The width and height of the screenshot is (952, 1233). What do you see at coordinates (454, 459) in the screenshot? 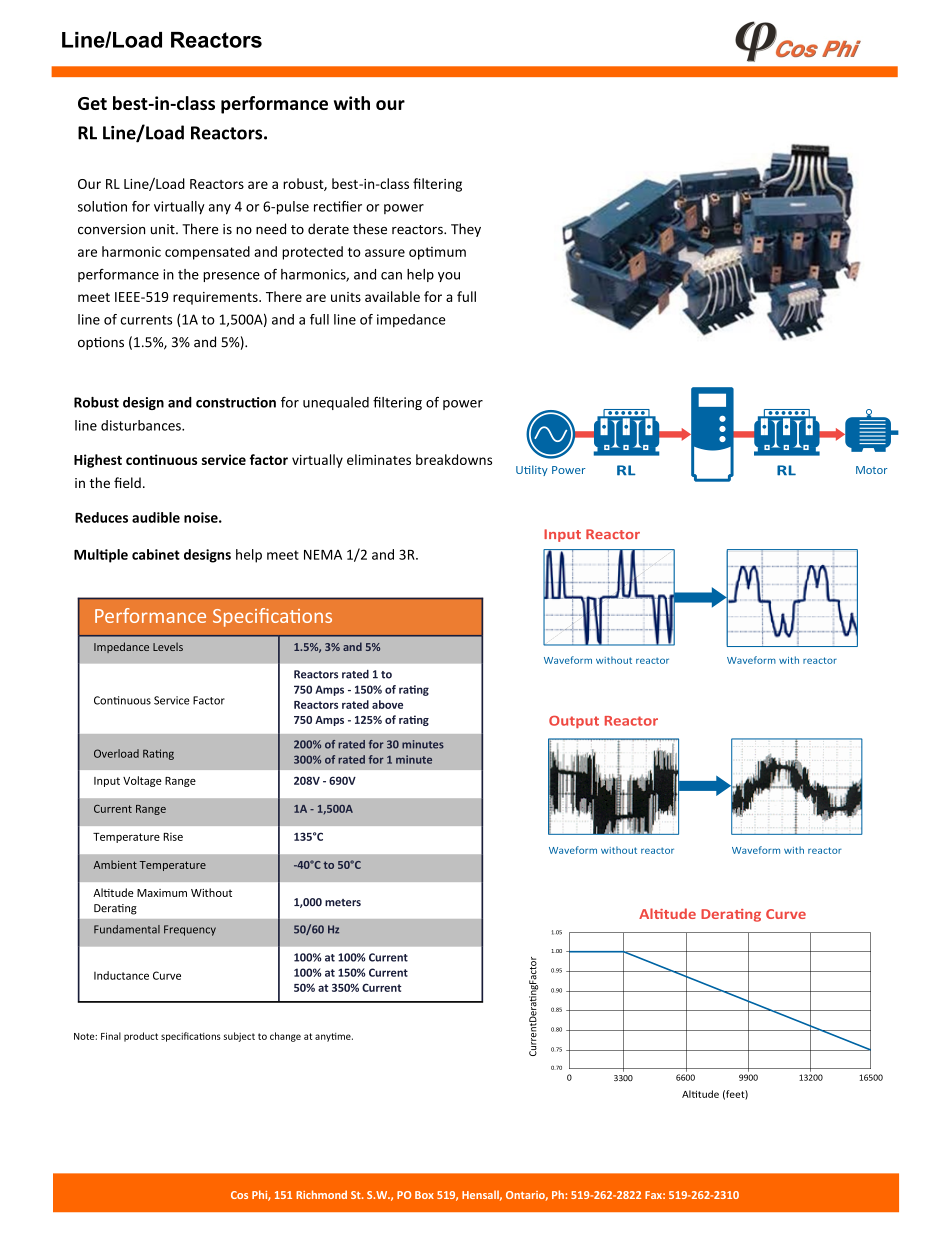
I see `breakdowns` at bounding box center [454, 459].
